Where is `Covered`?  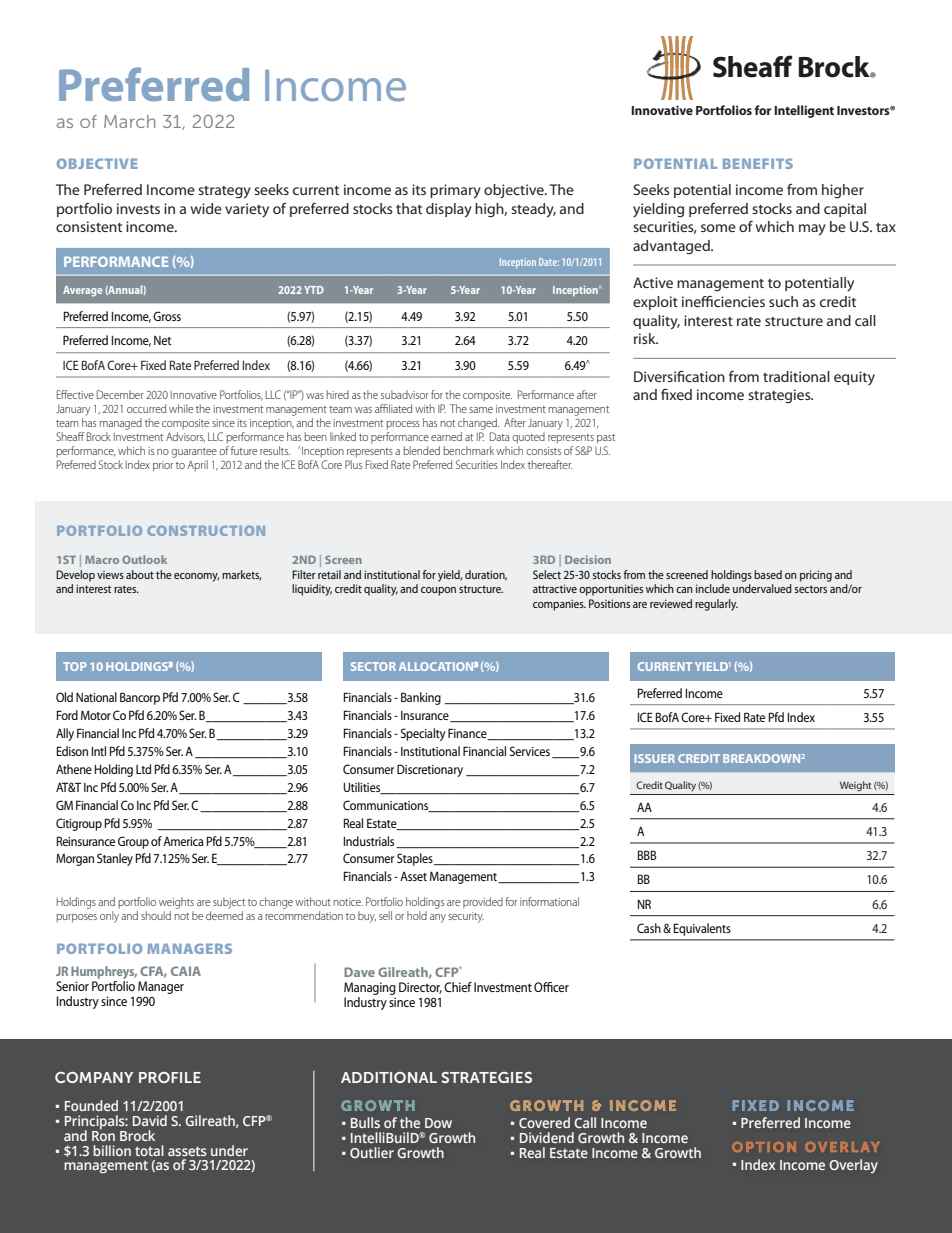
Covered is located at coordinates (544, 1122).
